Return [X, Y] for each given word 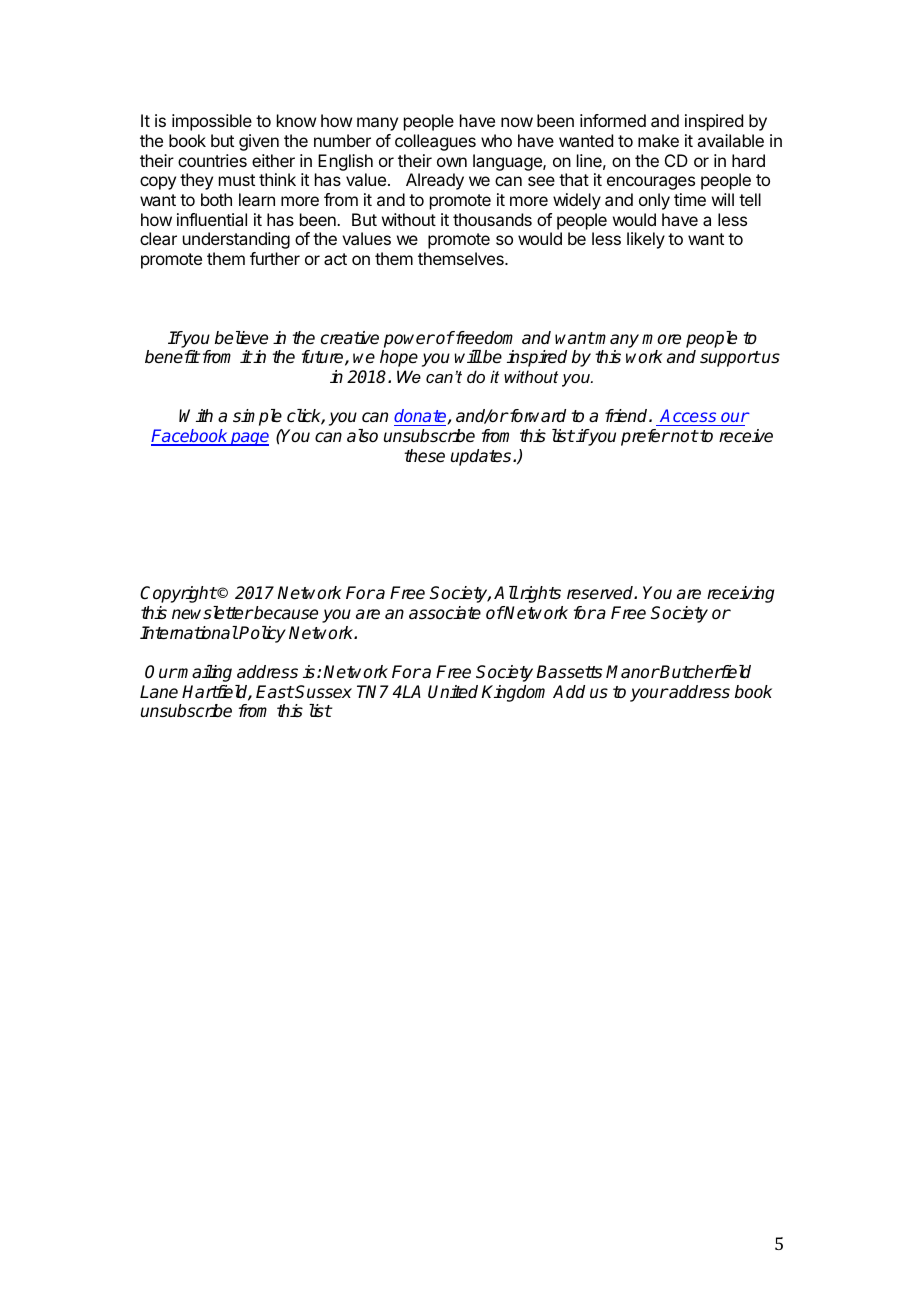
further [275, 258]
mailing [204, 673]
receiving [740, 594]
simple [257, 417]
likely [646, 240]
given [259, 142]
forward [536, 416]
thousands [492, 219]
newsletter [212, 613]
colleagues [435, 142]
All [506, 592]
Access [688, 417]
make [658, 140]
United [453, 692]
